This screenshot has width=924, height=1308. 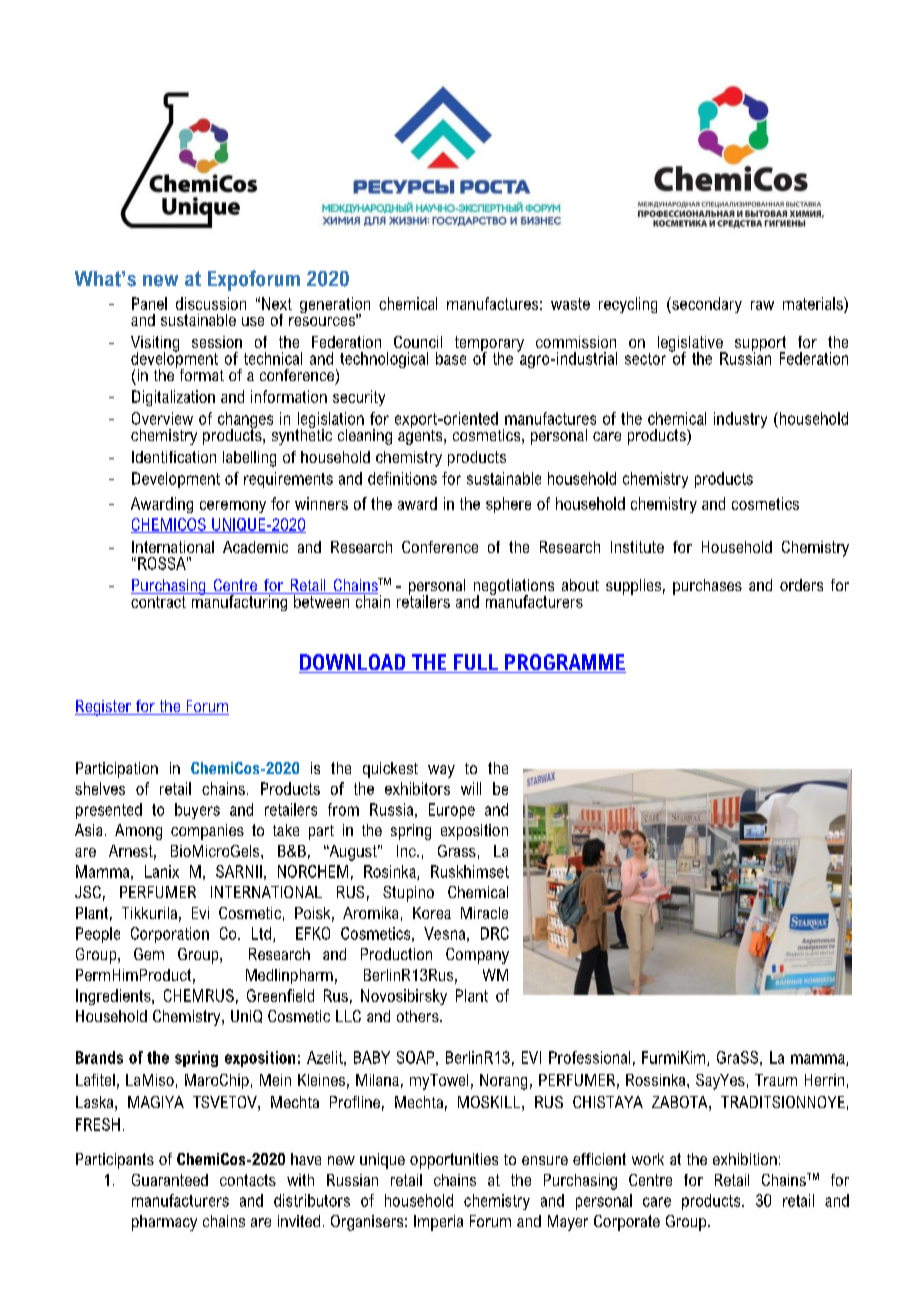 I want to click on support, so click(x=760, y=345).
